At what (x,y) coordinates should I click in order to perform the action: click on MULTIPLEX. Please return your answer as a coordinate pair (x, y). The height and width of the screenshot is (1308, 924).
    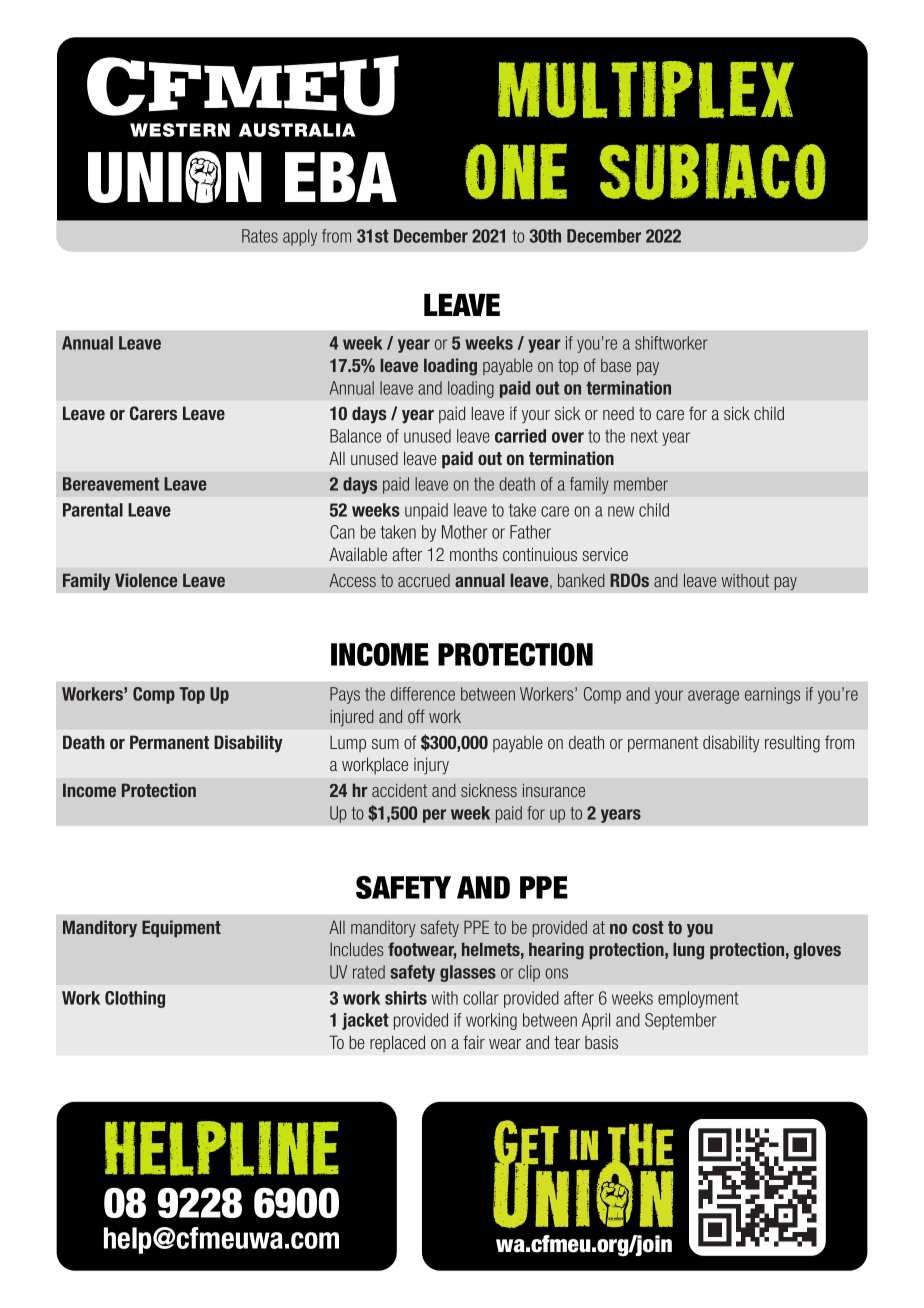
    Looking at the image, I should click on (646, 89).
